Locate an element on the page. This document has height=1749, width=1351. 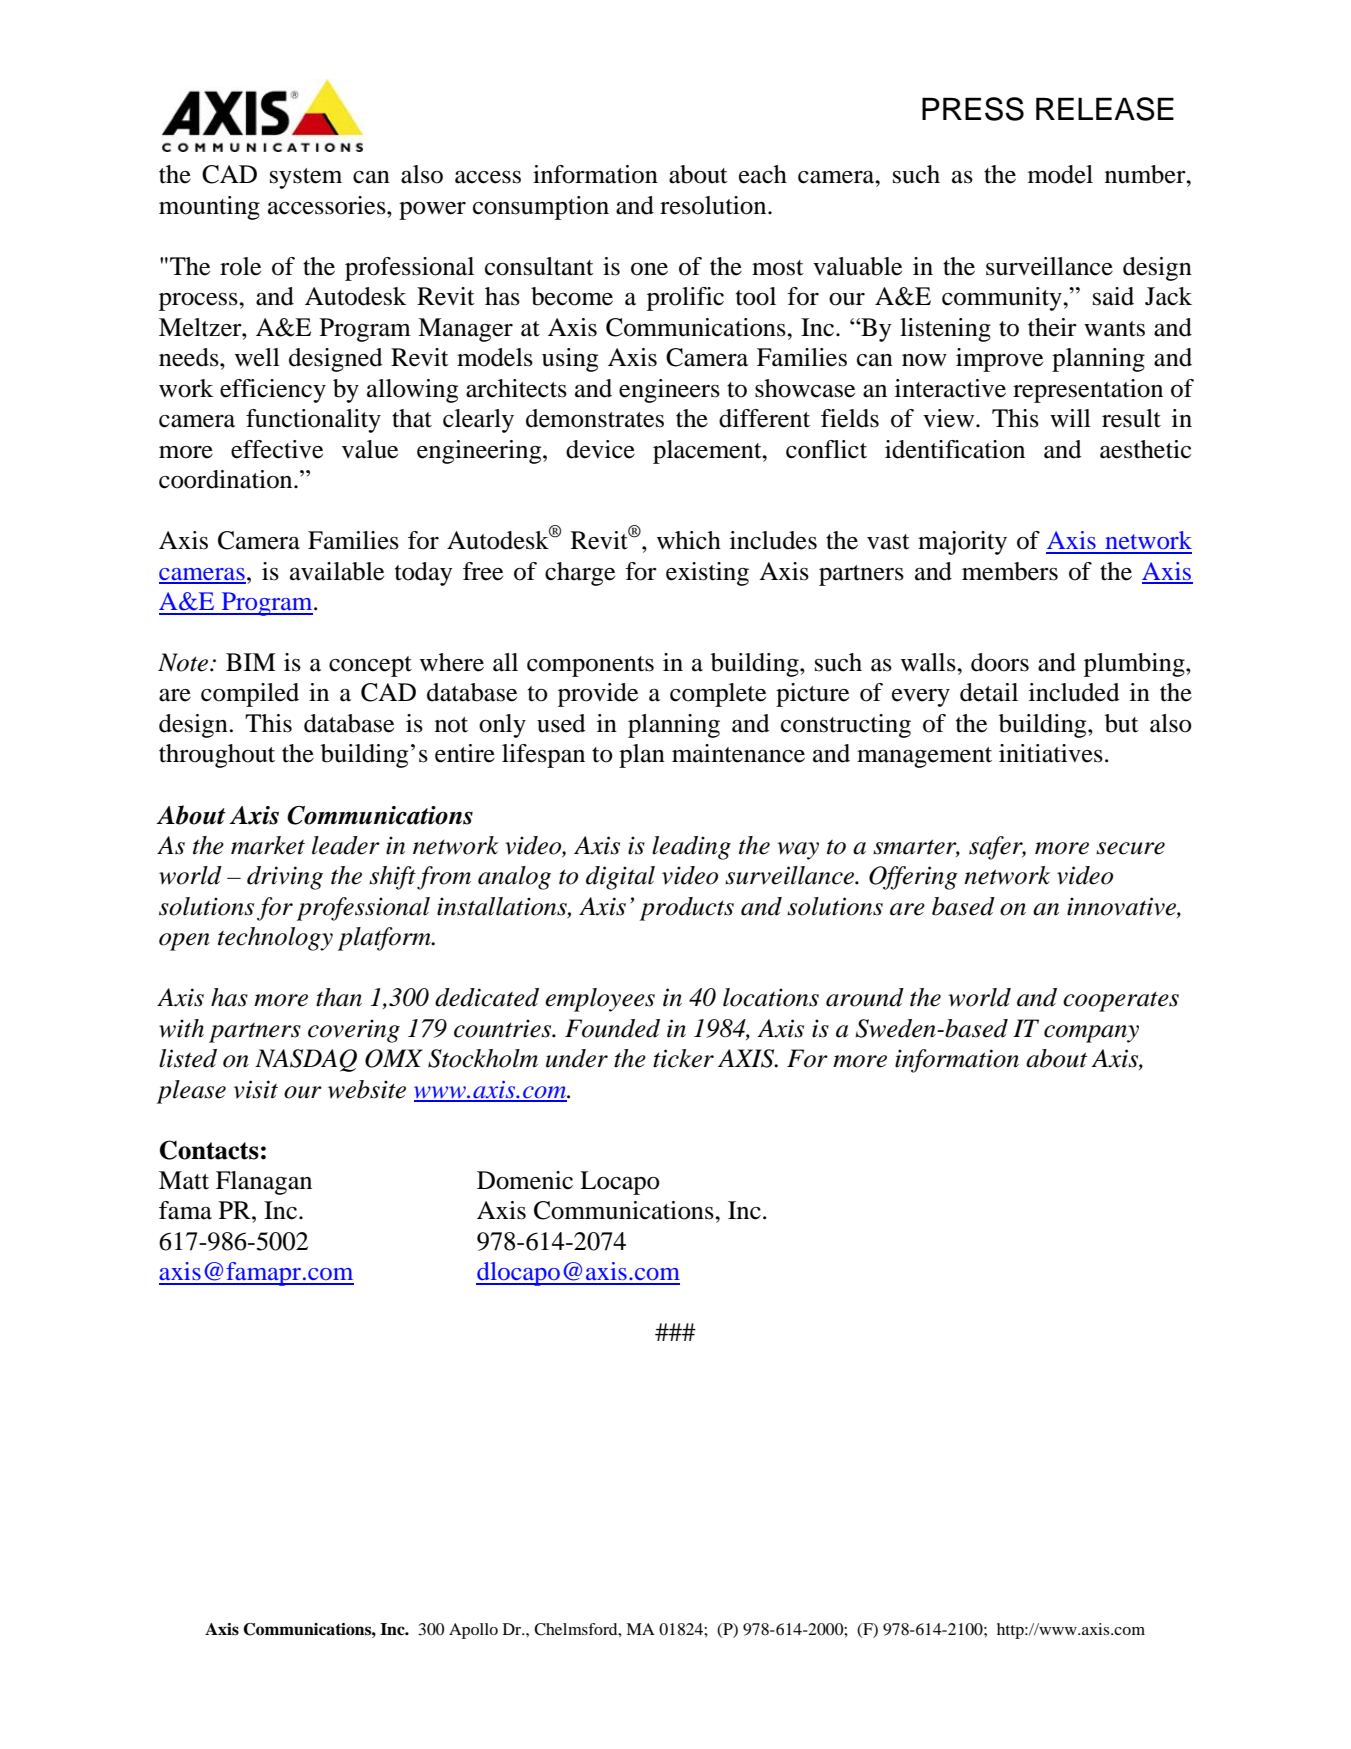
resolution is located at coordinates (714, 205).
